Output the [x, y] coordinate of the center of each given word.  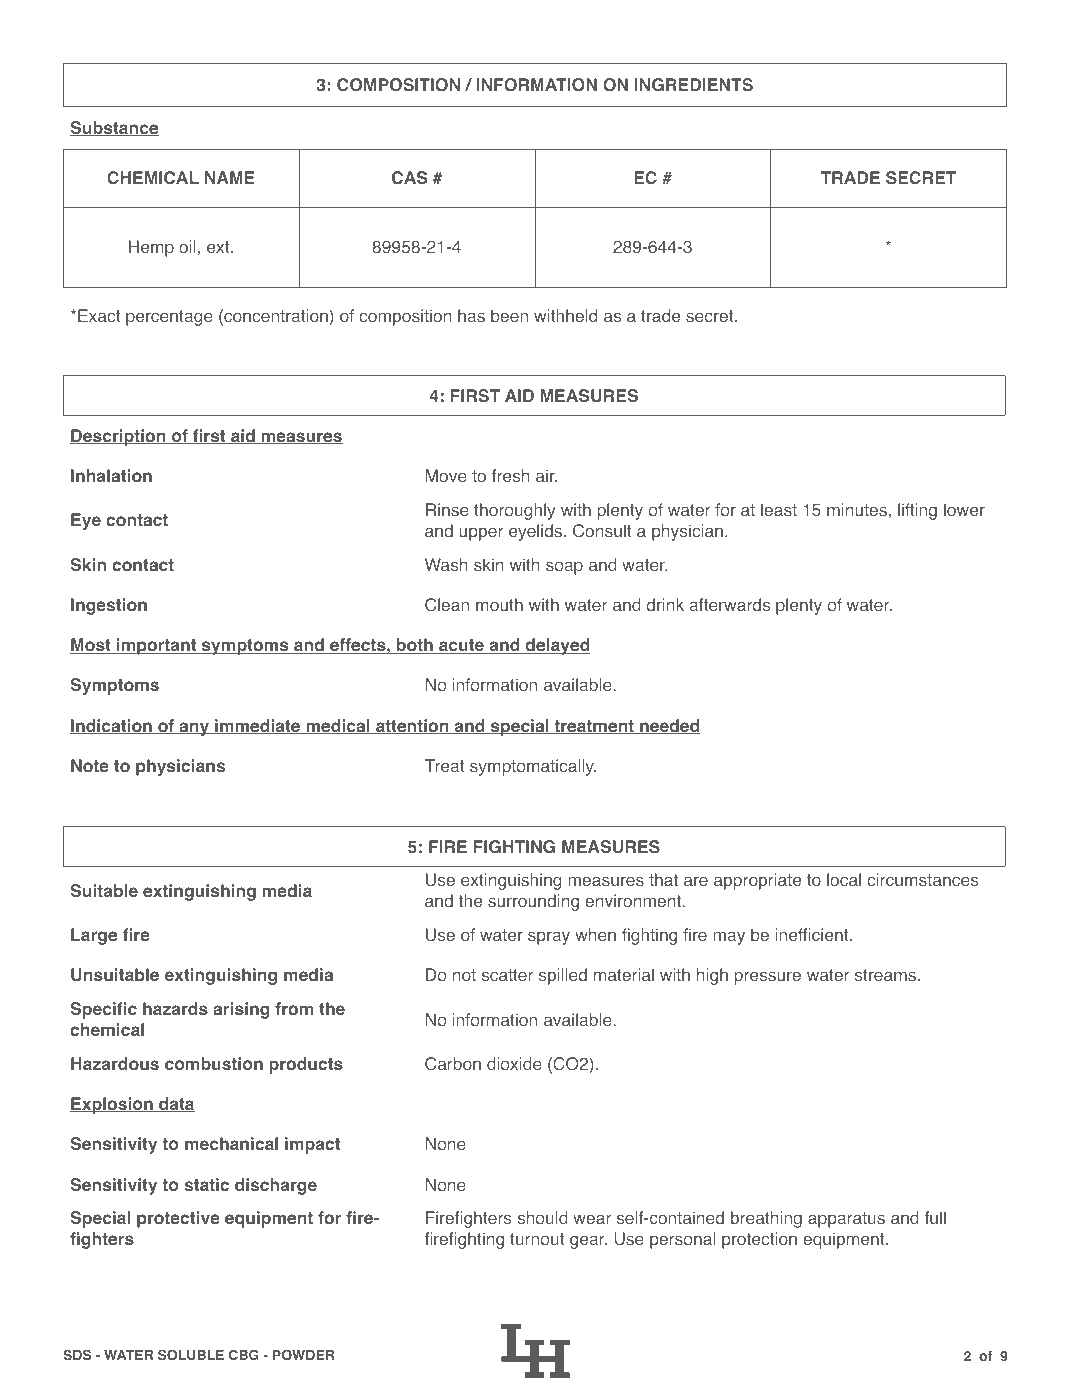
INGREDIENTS [694, 85]
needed [669, 726]
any [194, 729]
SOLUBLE [191, 1354]
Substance [114, 128]
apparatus [846, 1220]
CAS [409, 178]
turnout [537, 1239]
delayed [556, 646]
